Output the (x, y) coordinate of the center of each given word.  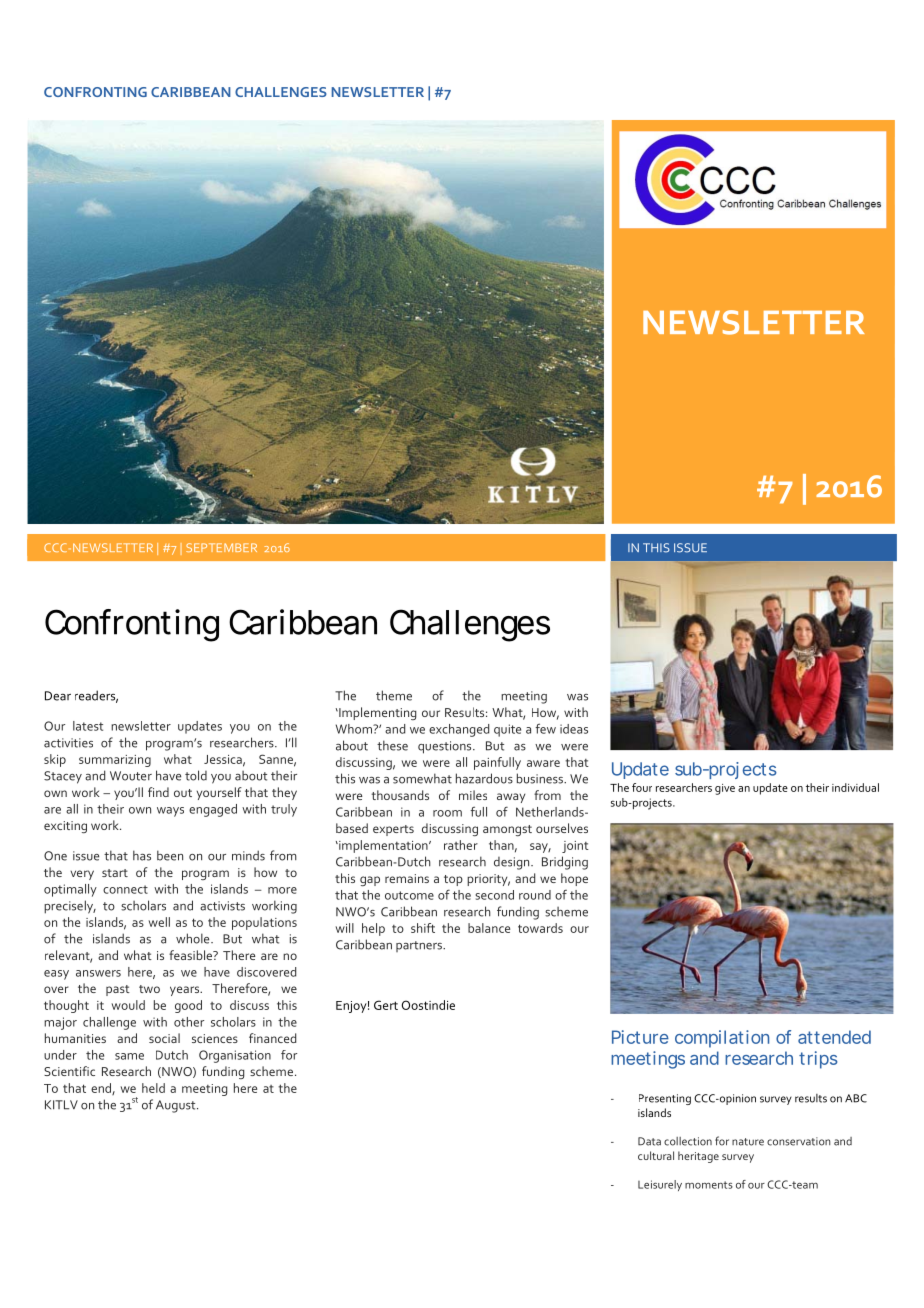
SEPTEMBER (221, 547)
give (725, 789)
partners (420, 946)
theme (394, 695)
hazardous (484, 778)
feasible (191, 955)
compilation (722, 1039)
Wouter (131, 776)
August (177, 1106)
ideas (574, 729)
